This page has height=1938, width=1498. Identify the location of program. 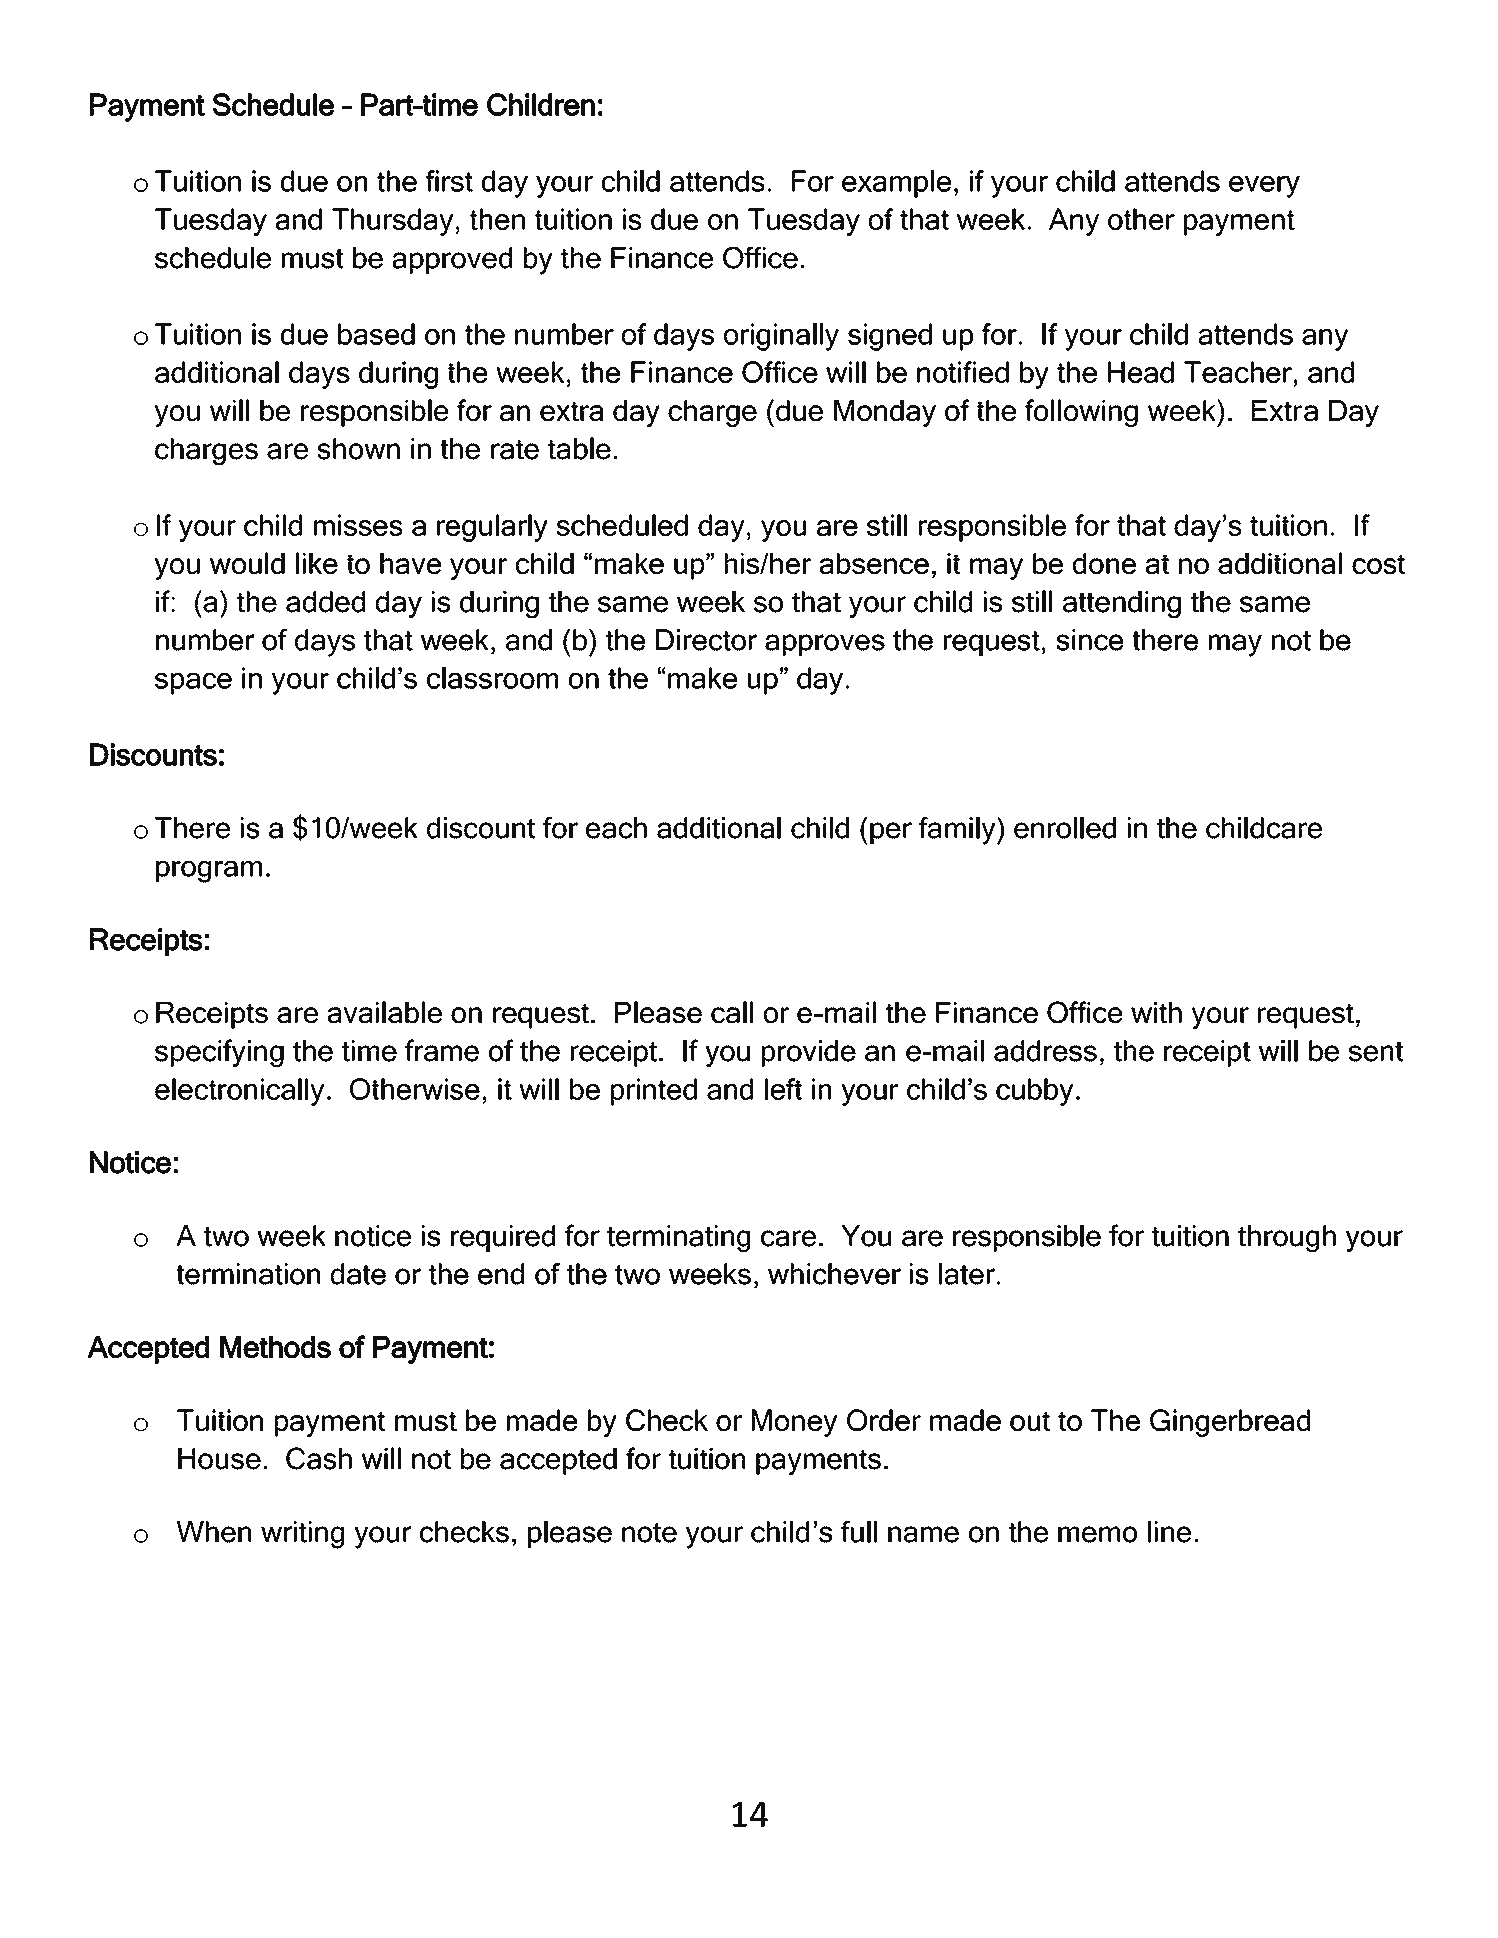
(209, 872).
